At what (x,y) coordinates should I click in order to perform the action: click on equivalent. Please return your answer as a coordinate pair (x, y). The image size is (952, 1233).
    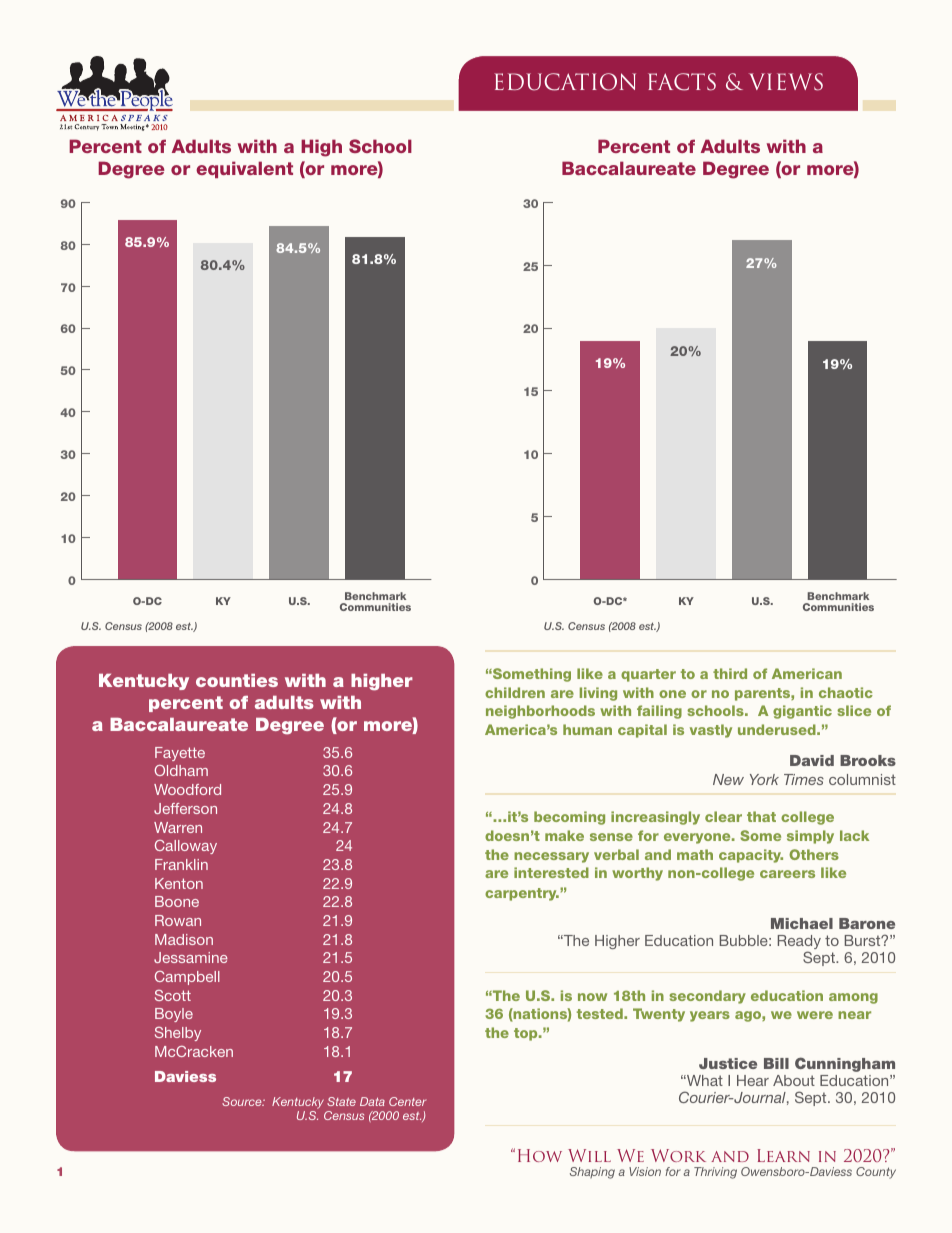
    Looking at the image, I should click on (244, 169).
